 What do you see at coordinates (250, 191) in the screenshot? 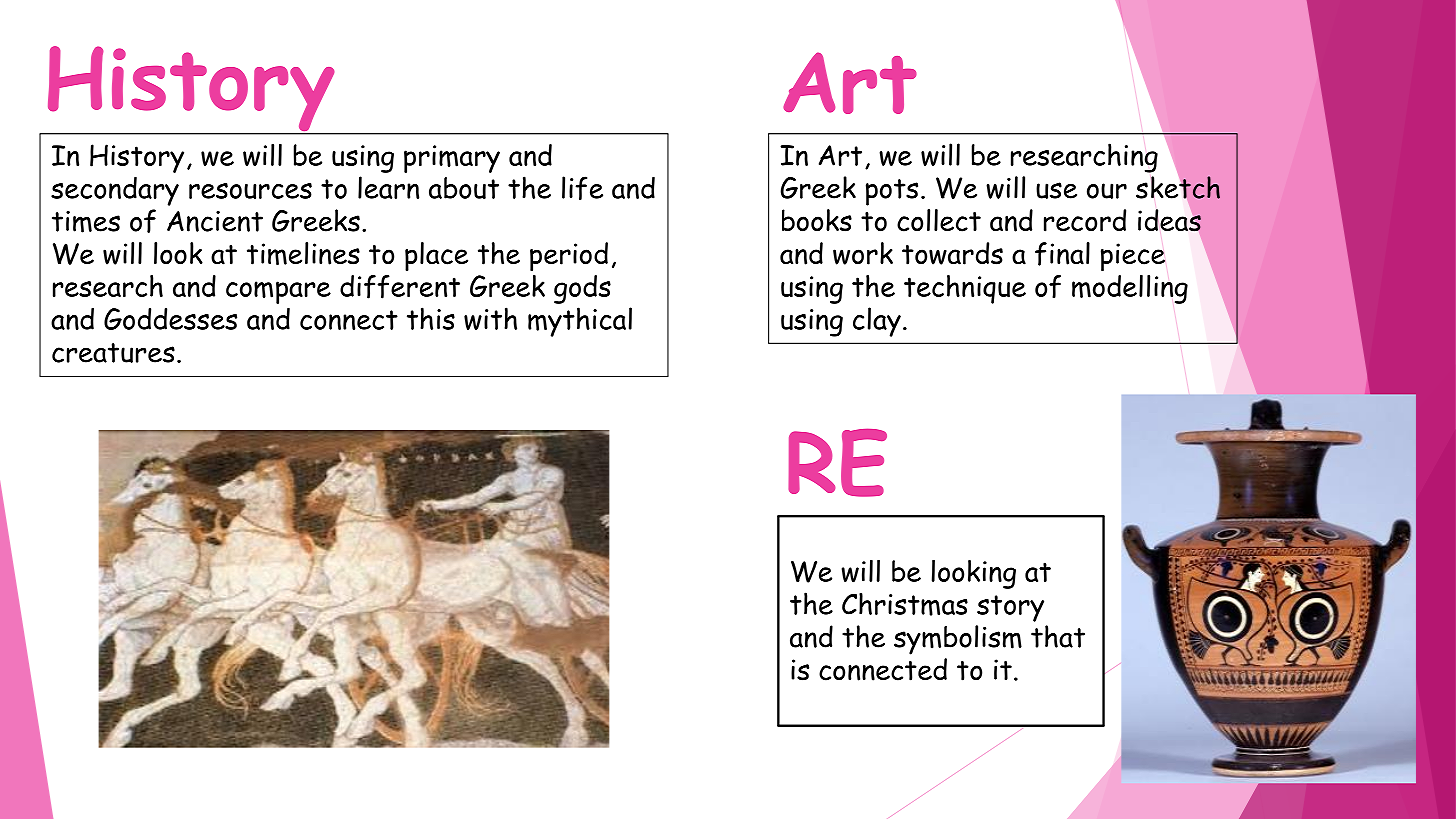
I see `resources` at bounding box center [250, 191].
